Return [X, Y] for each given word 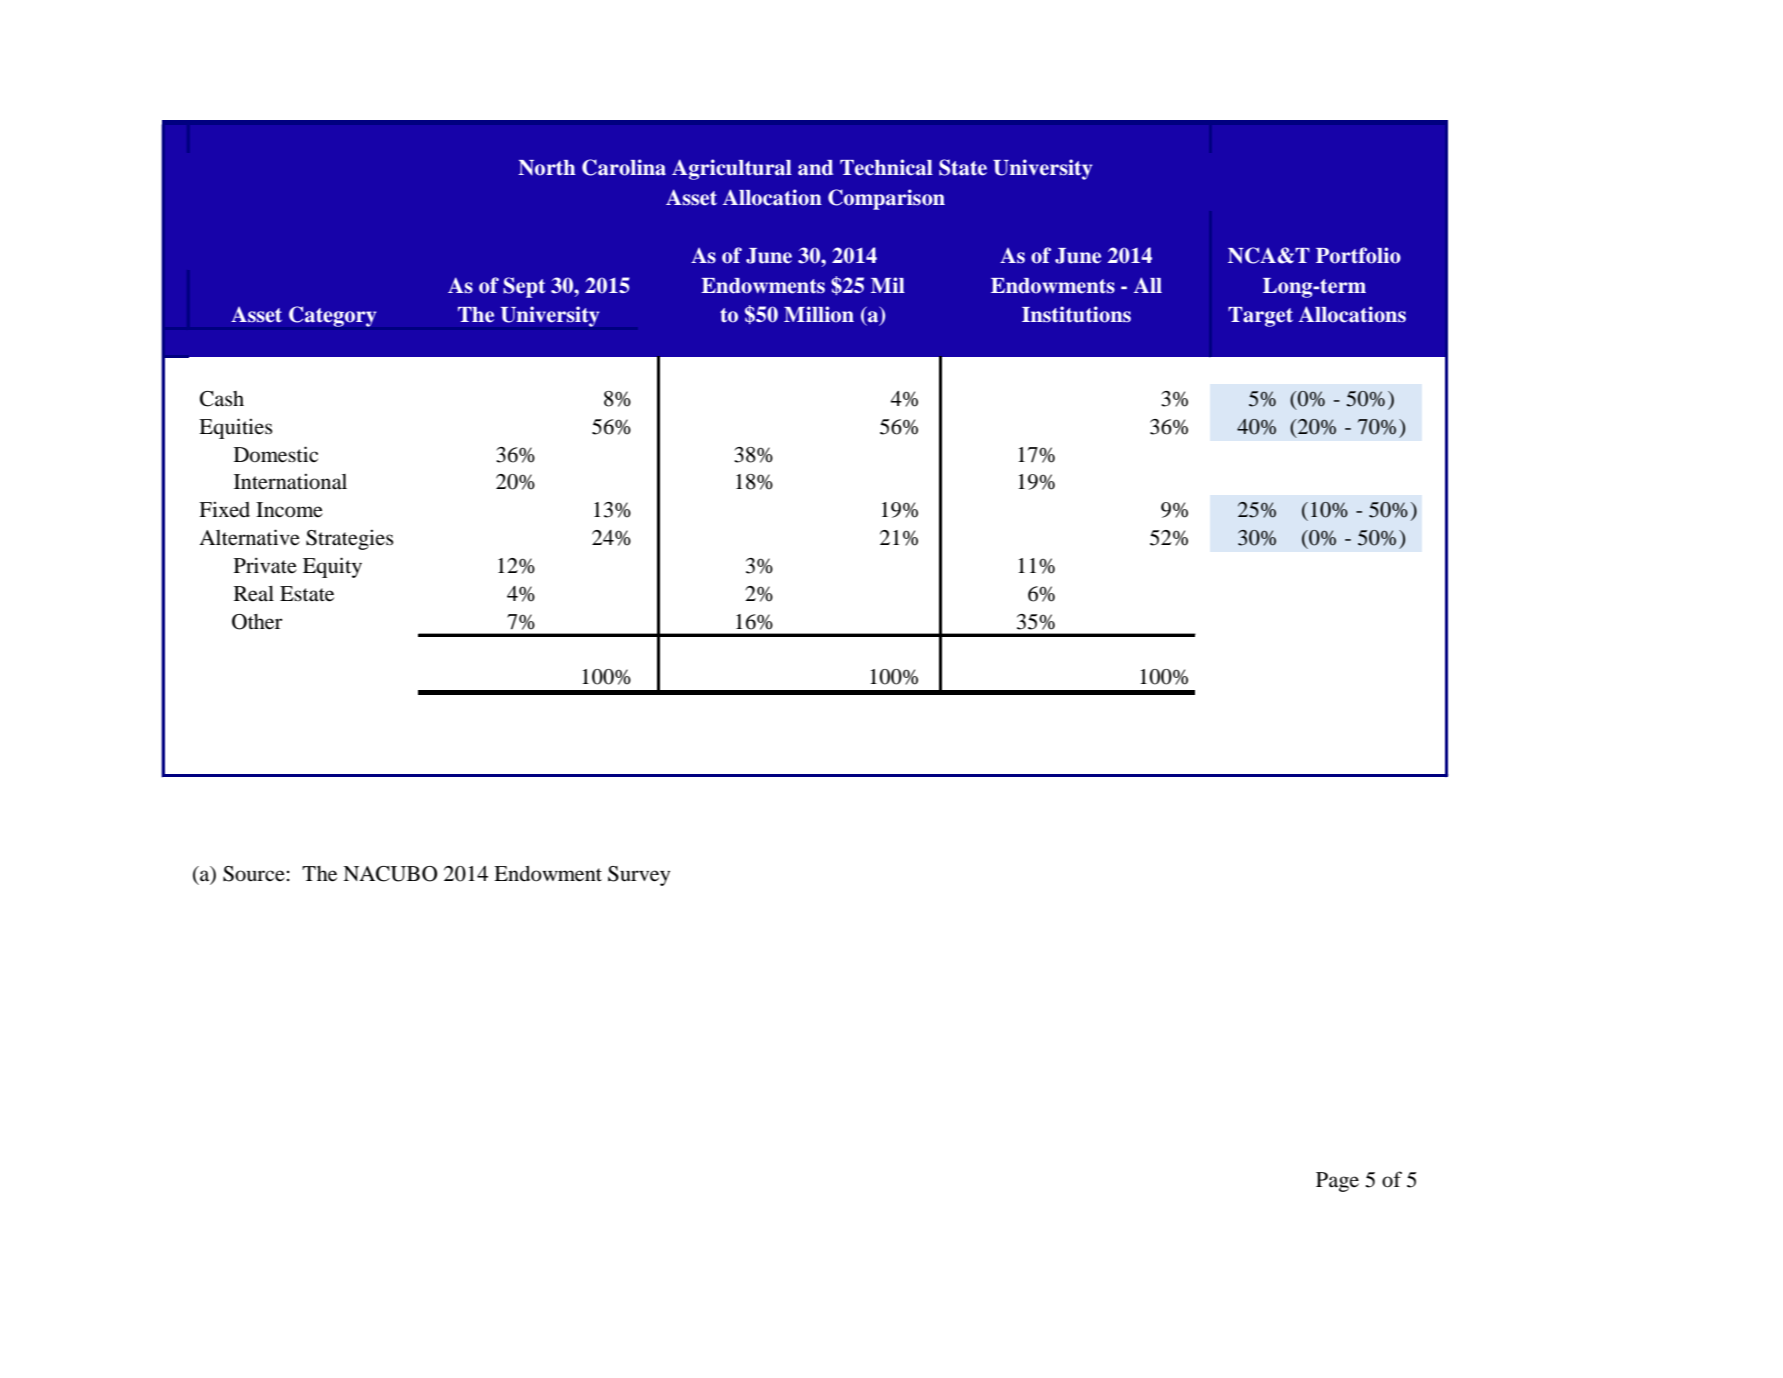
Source [254, 874]
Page [1337, 1182]
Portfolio [1358, 255]
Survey [639, 876]
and [815, 168]
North [547, 168]
